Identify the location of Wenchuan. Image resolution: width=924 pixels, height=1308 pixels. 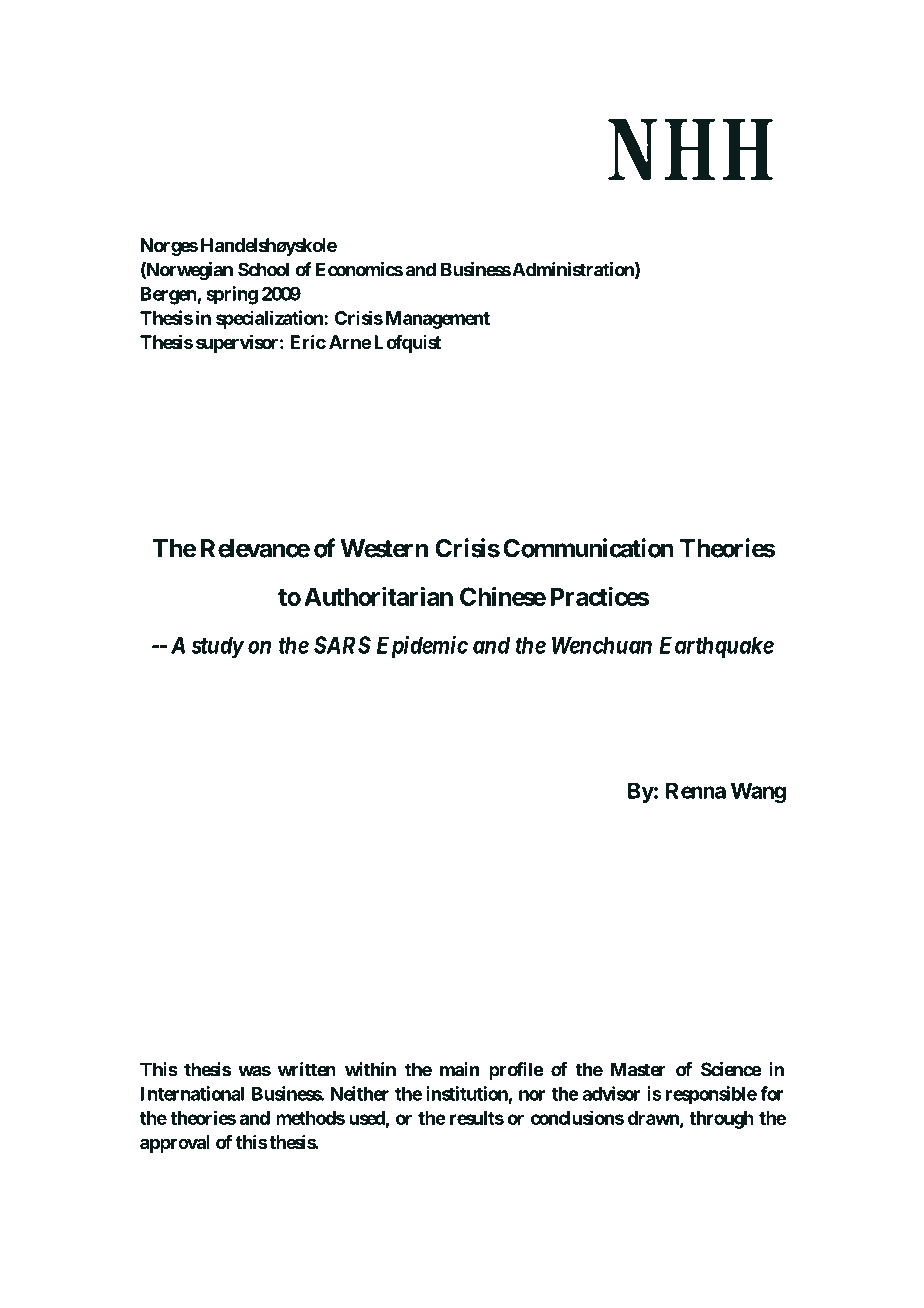
(602, 645).
